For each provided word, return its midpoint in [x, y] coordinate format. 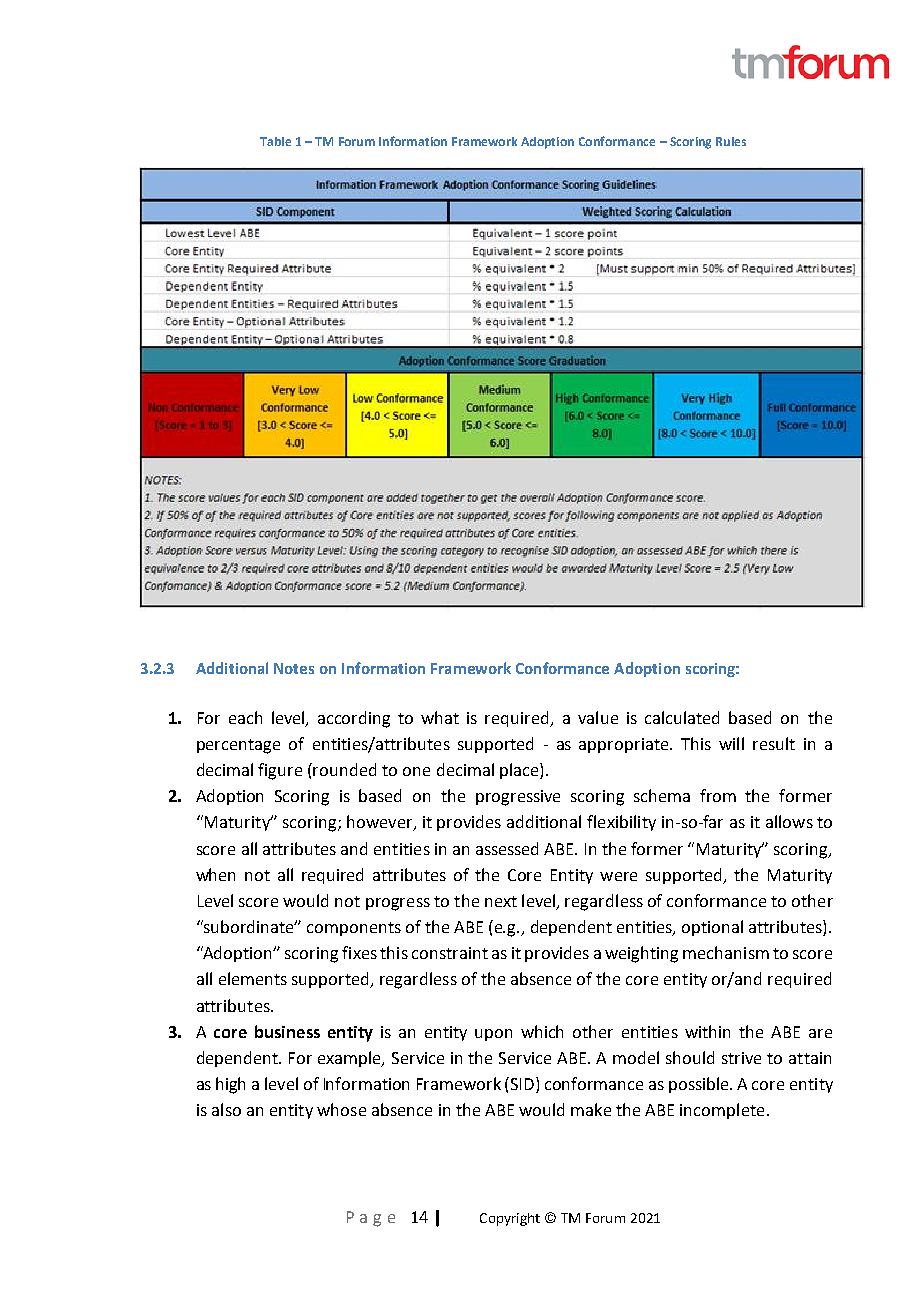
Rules [731, 141]
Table [275, 141]
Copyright [510, 1219]
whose [341, 1109]
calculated [682, 717]
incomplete [722, 1111]
